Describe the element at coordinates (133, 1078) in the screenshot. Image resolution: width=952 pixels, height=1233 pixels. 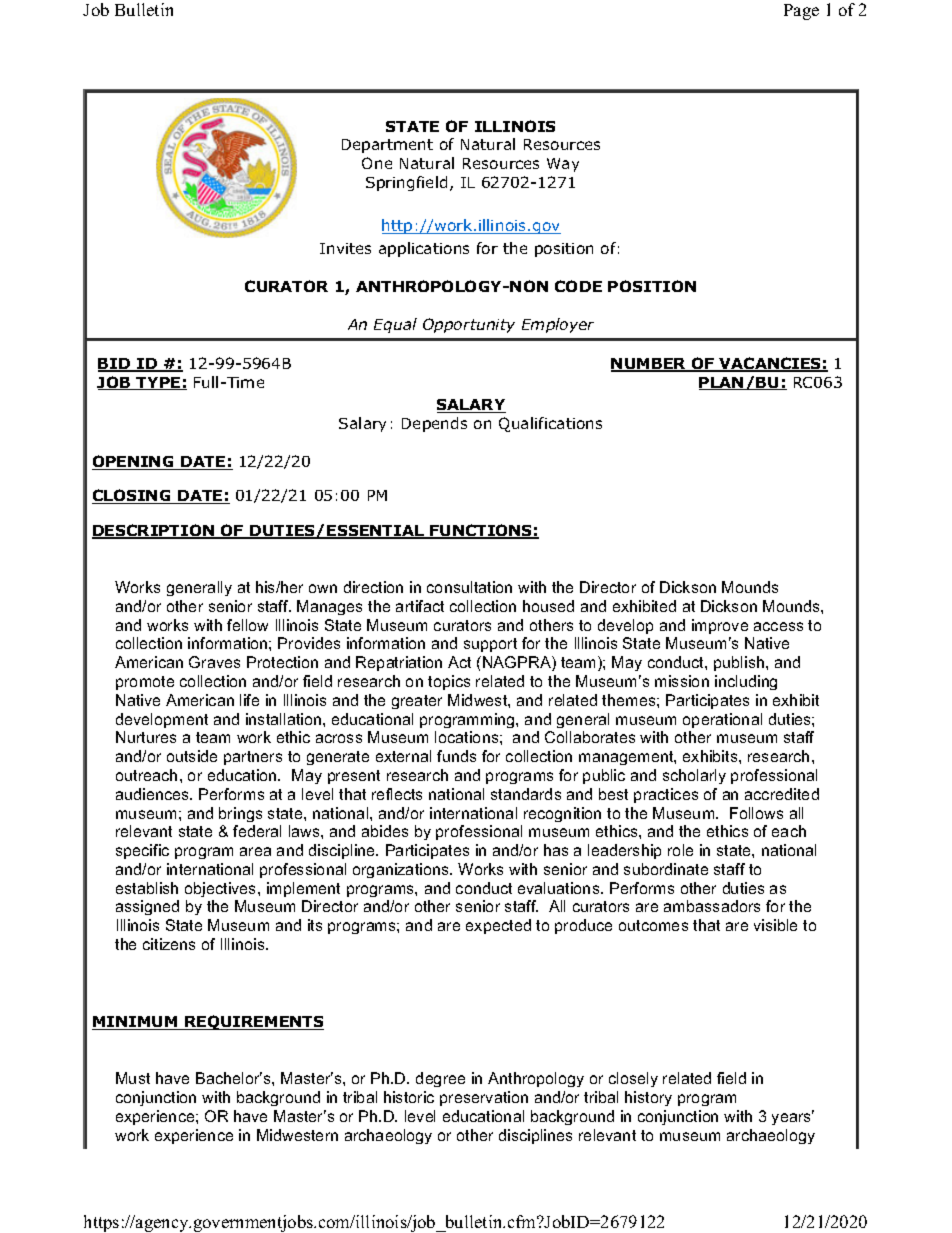
I see `Must` at that location.
